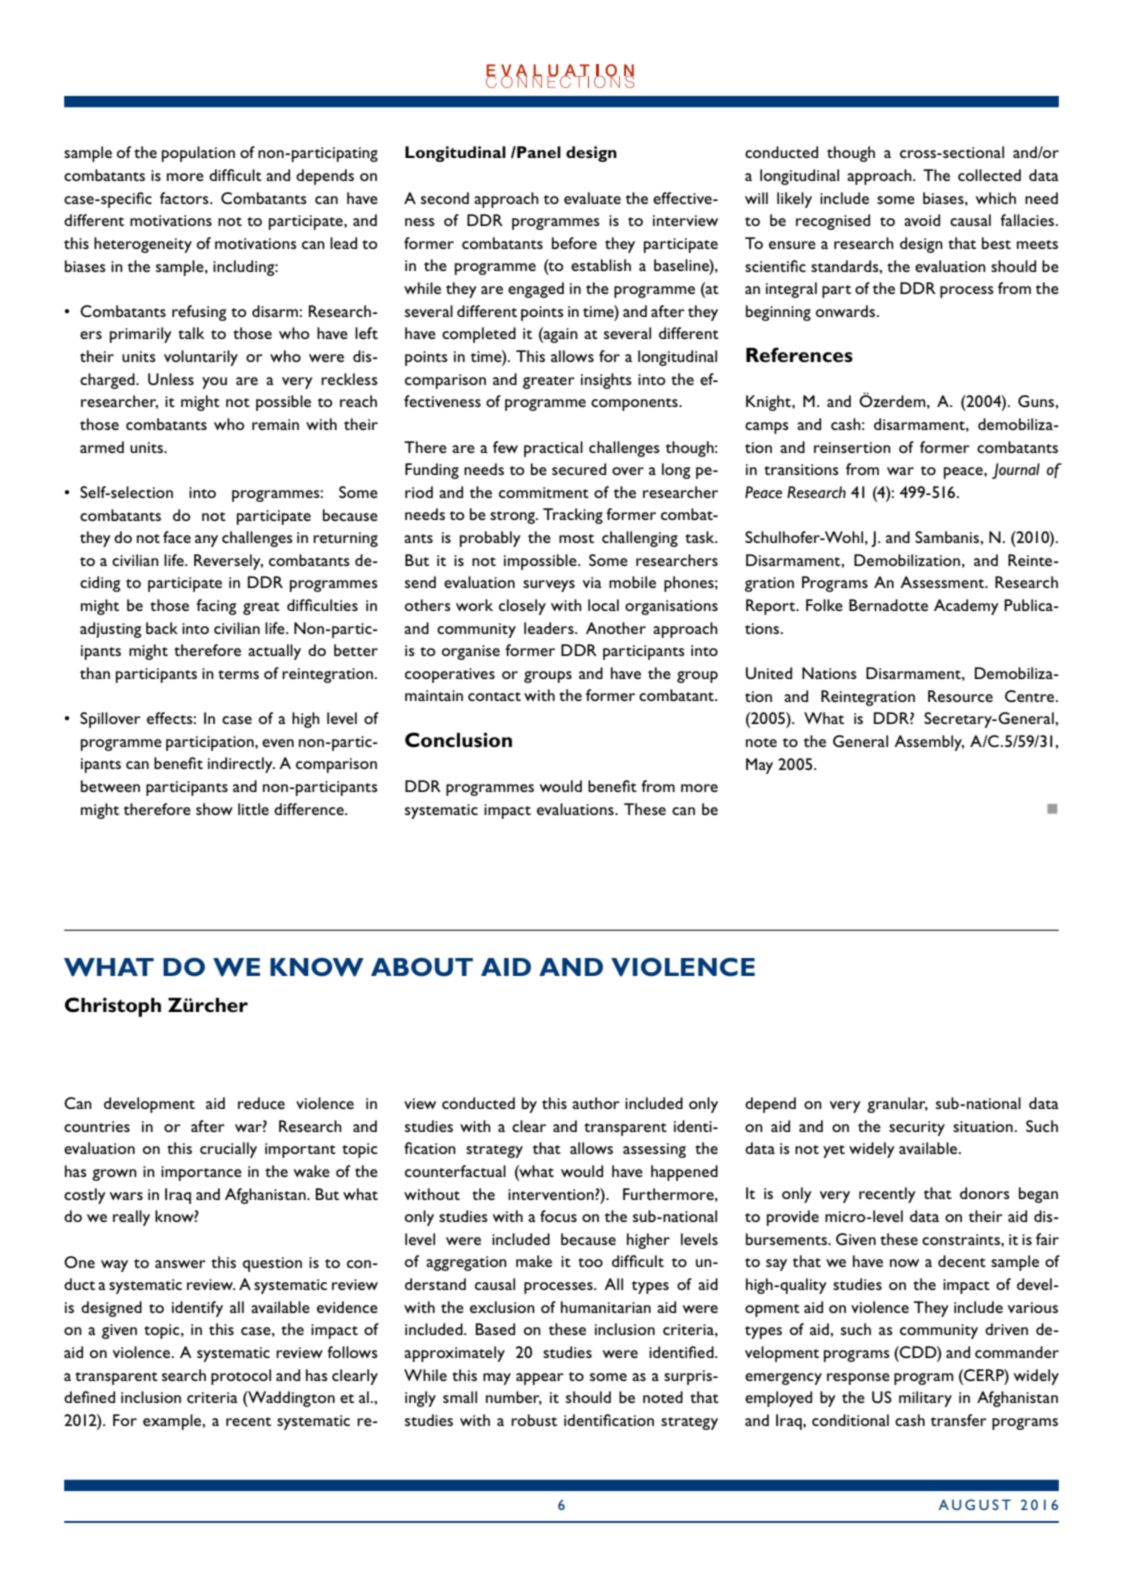 This page has height=1588, width=1123. Describe the element at coordinates (185, 198) in the page. I see `factors` at that location.
